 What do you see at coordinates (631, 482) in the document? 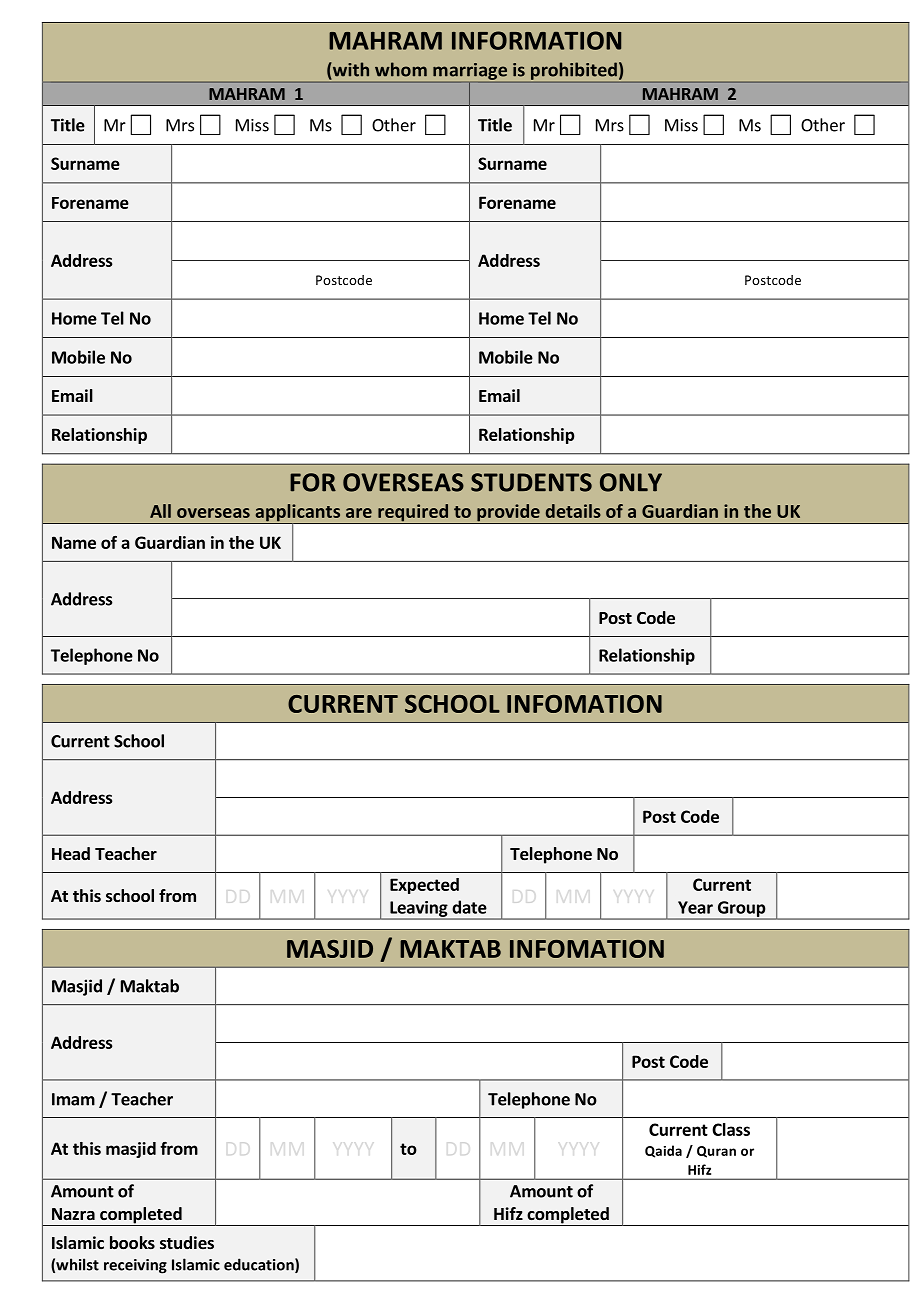
I see `ONLY` at bounding box center [631, 482].
